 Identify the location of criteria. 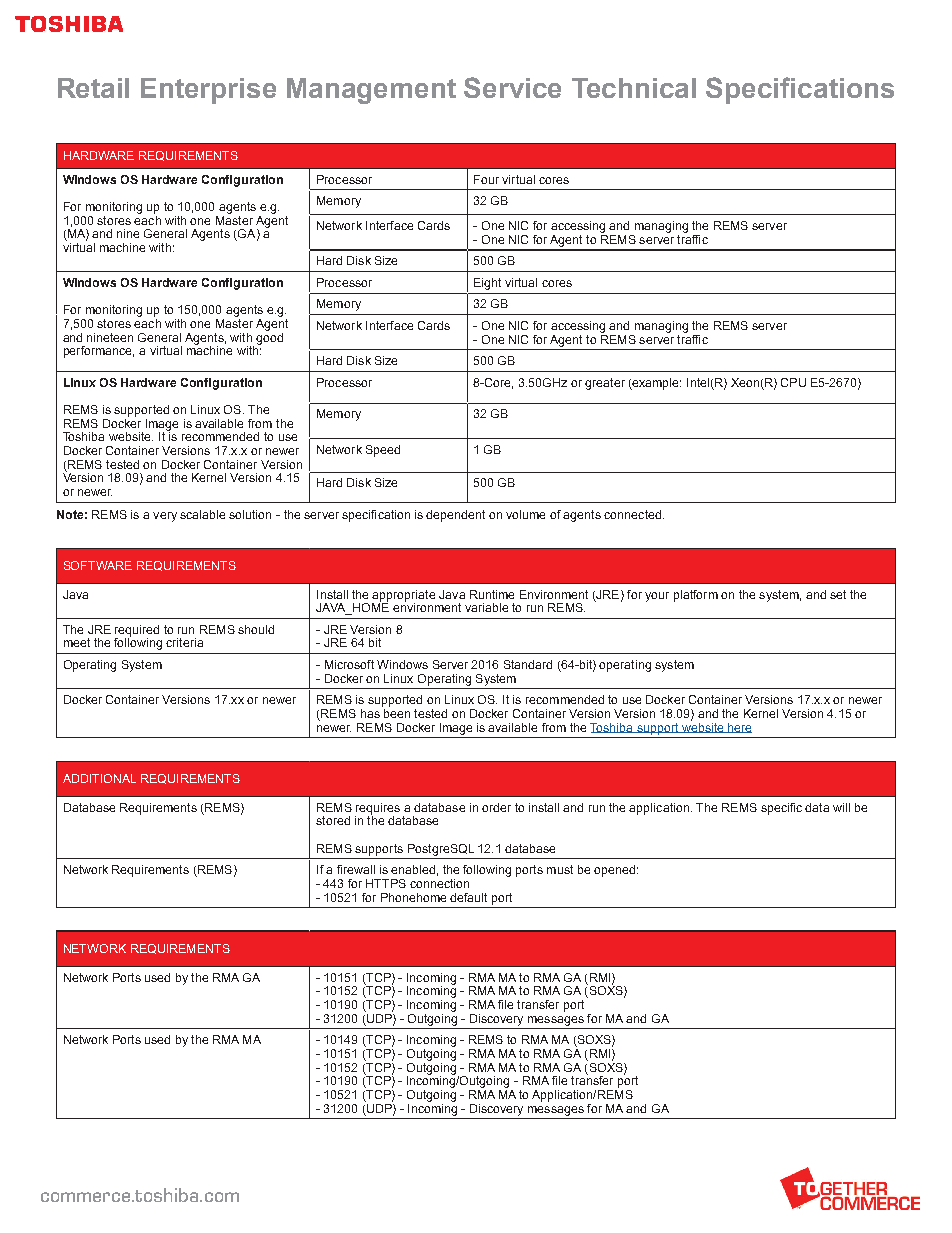
(184, 642).
